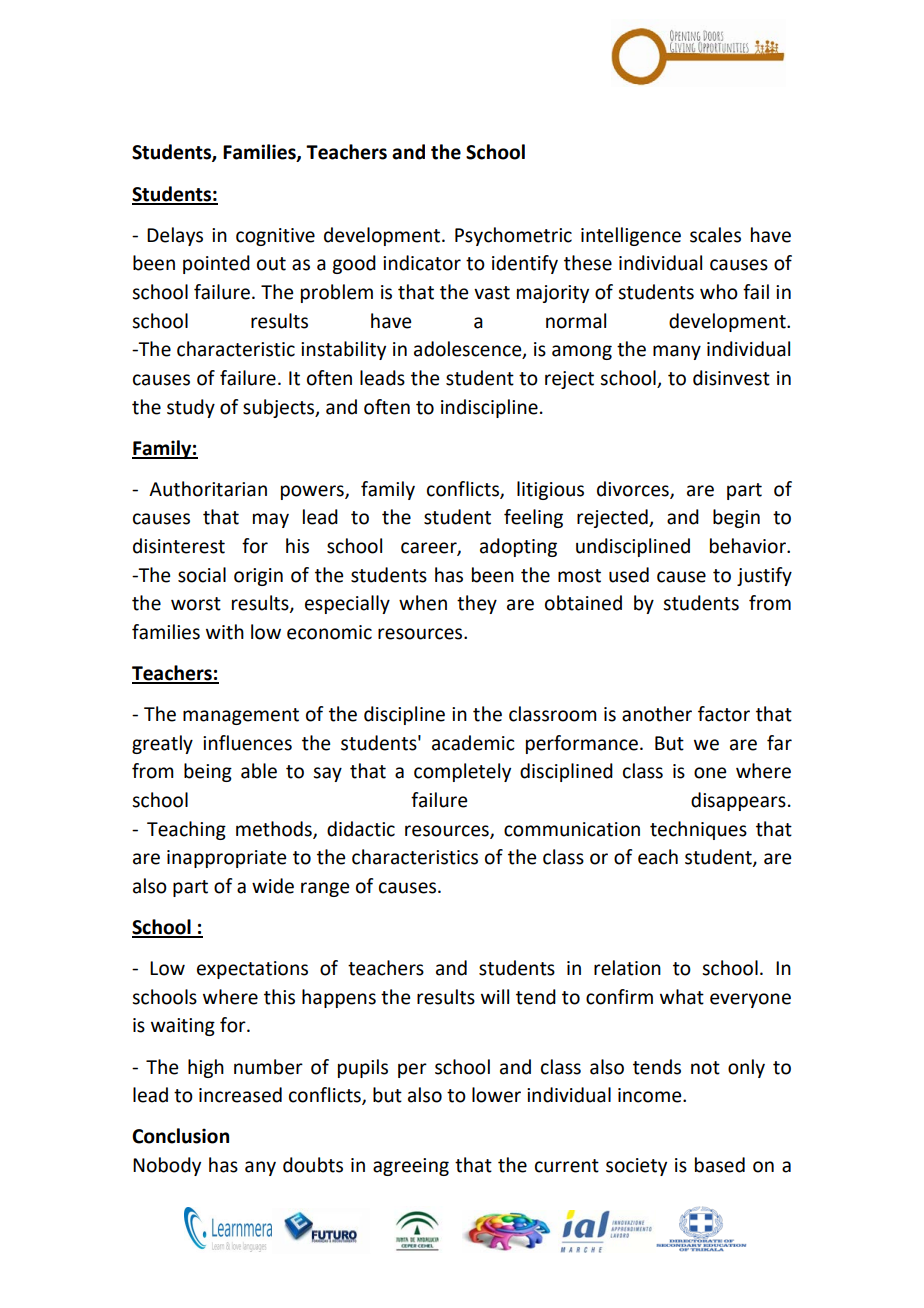 This screenshot has height=1308, width=924. What do you see at coordinates (473, 743) in the screenshot?
I see `academic` at bounding box center [473, 743].
